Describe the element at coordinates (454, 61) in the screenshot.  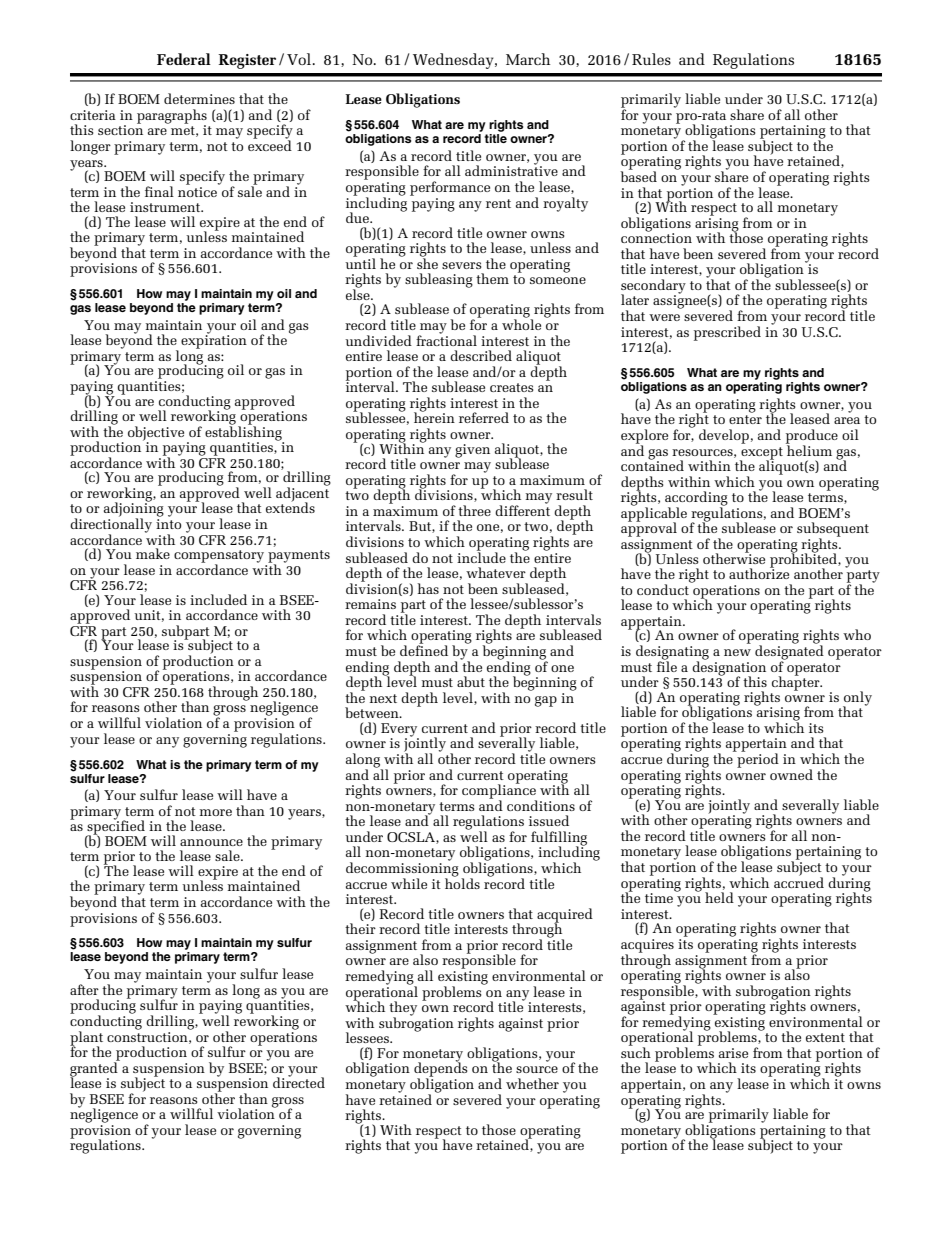
I see `Wednesday` at that location.
